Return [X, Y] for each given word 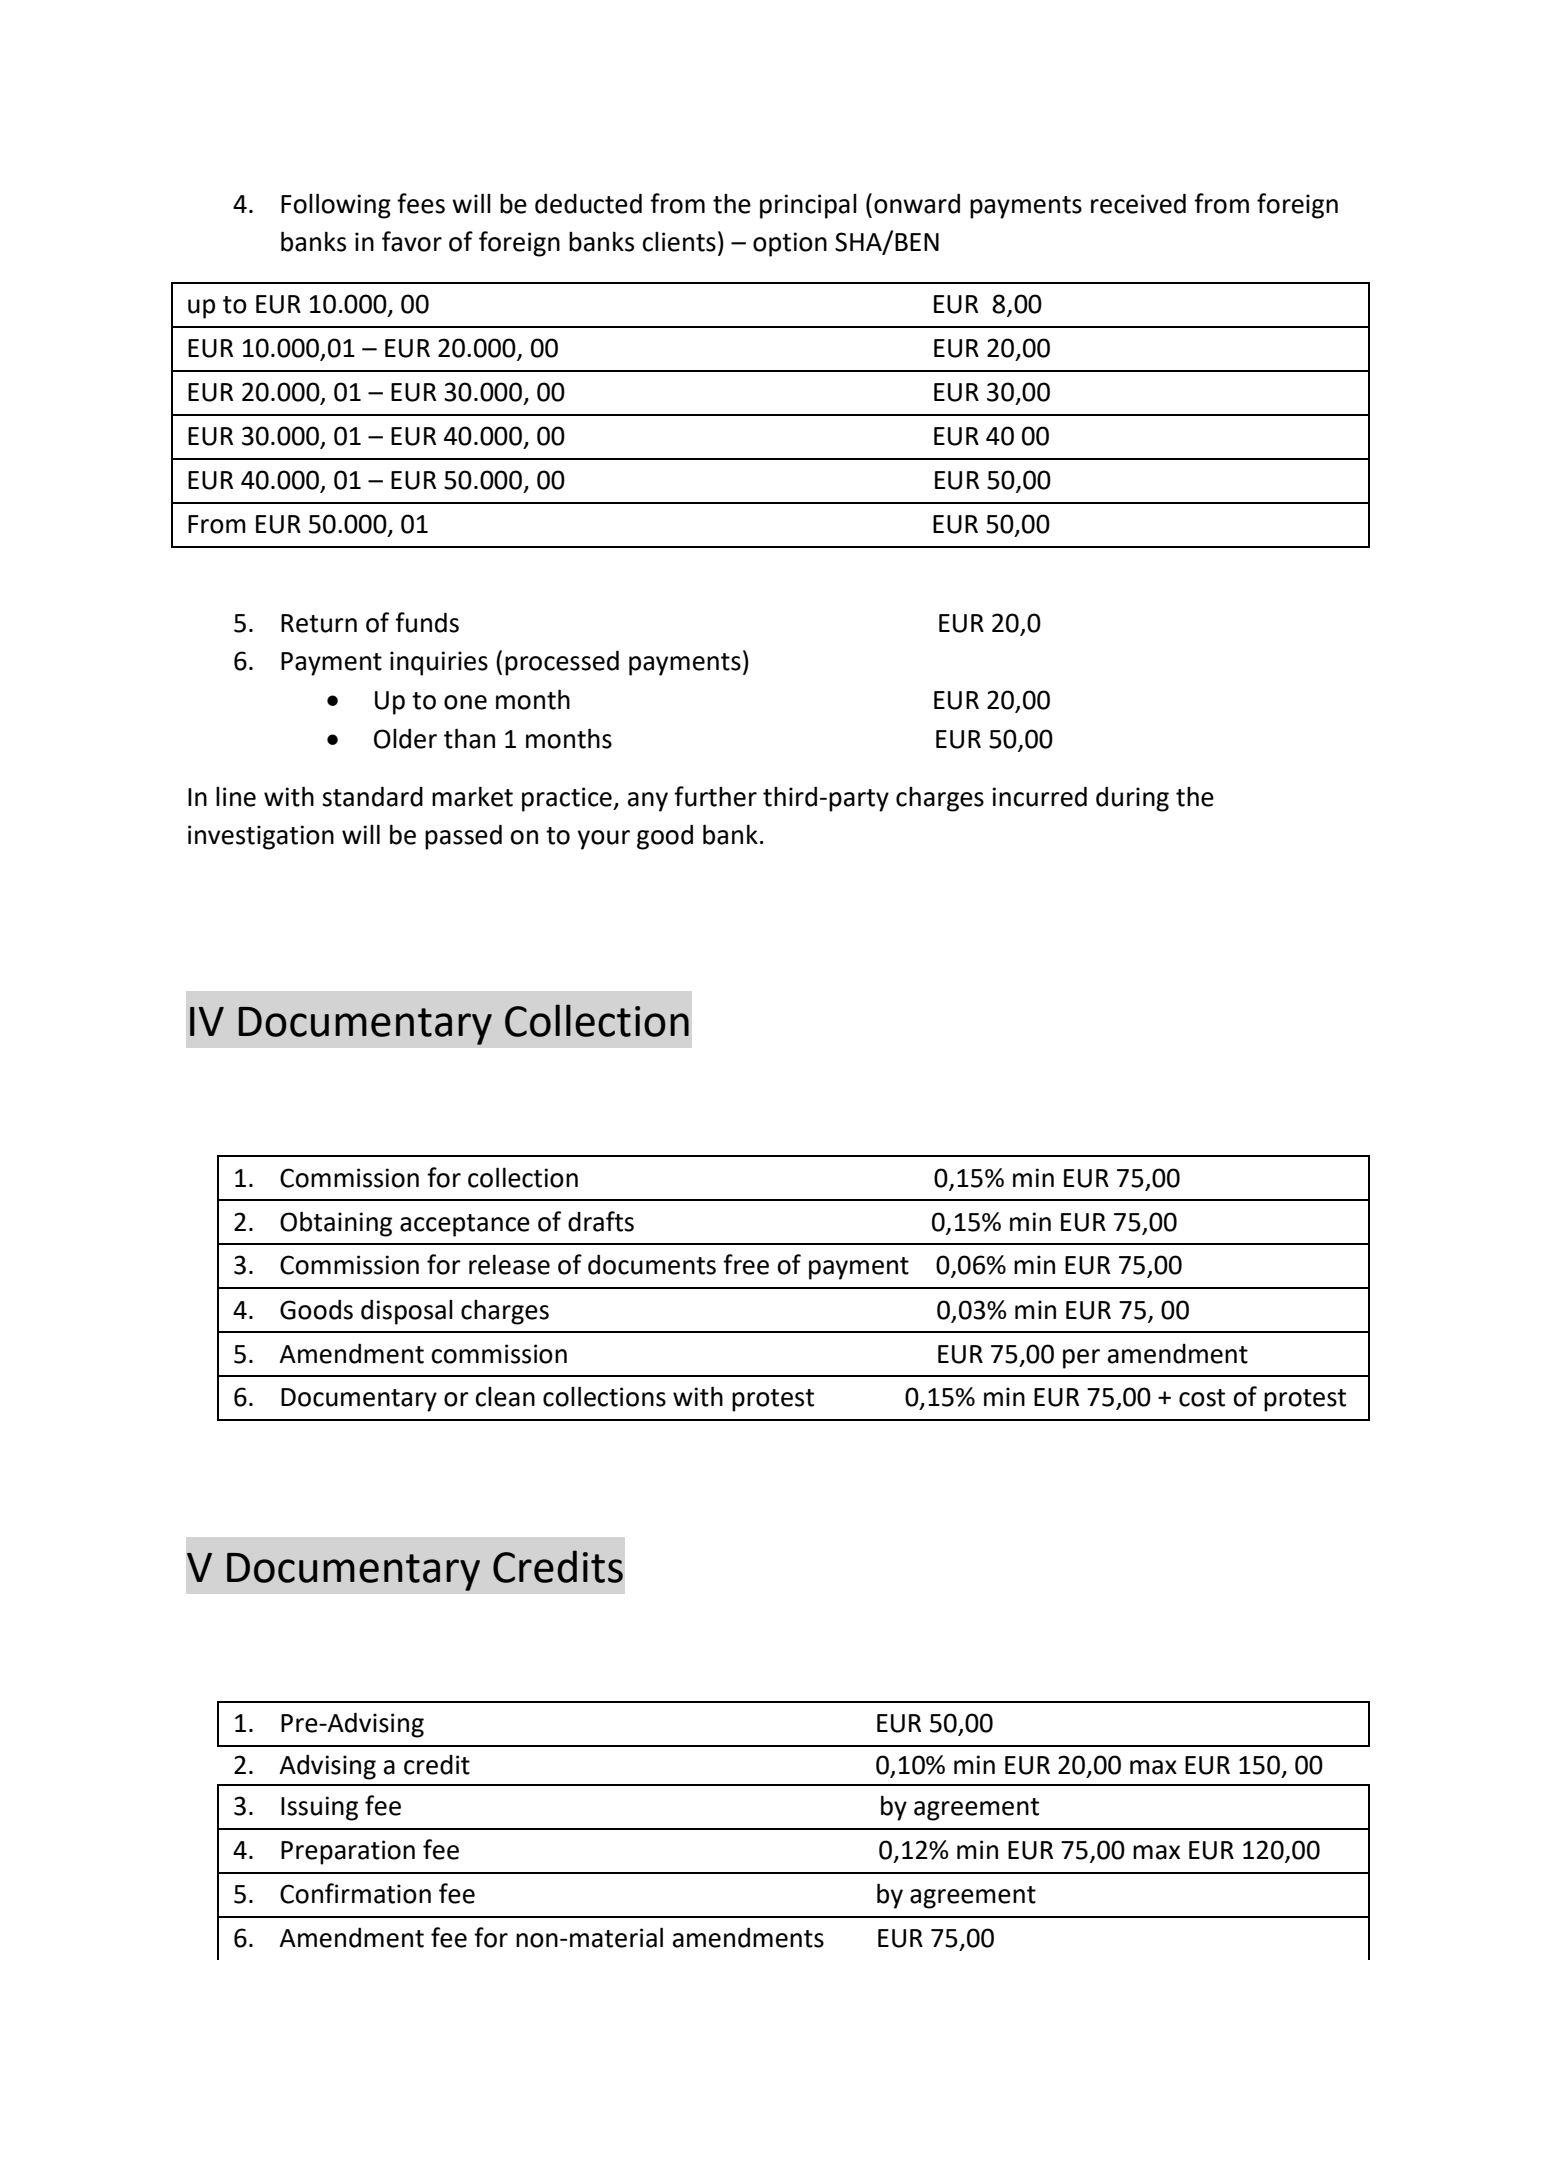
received [1138, 203]
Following [336, 206]
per [1081, 1359]
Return [319, 623]
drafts [601, 1221]
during [1132, 799]
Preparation [348, 1852]
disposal [407, 1312]
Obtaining [336, 1224]
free [746, 1264]
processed [562, 663]
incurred [1039, 796]
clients [679, 242]
